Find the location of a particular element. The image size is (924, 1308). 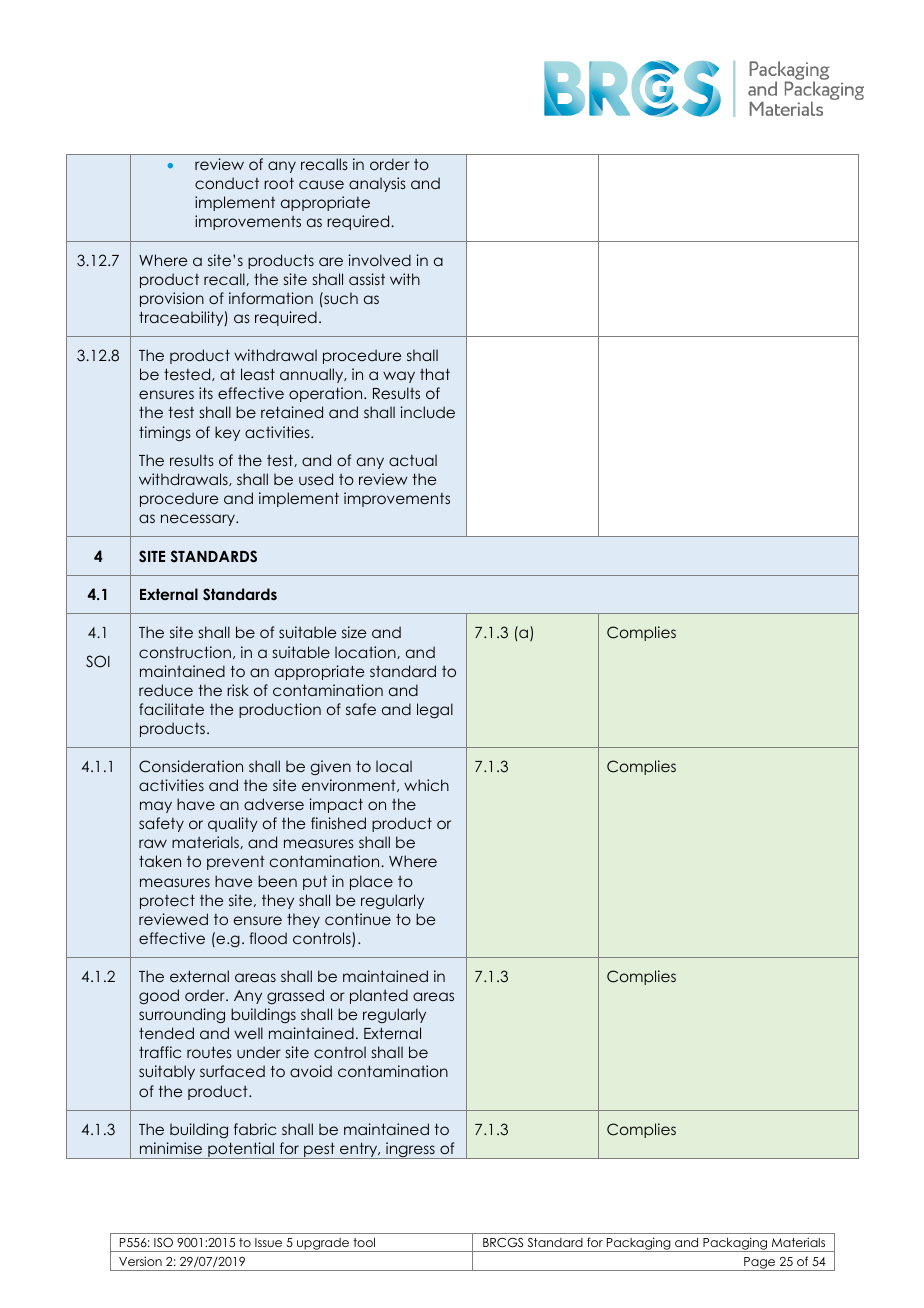

involved is located at coordinates (380, 260).
